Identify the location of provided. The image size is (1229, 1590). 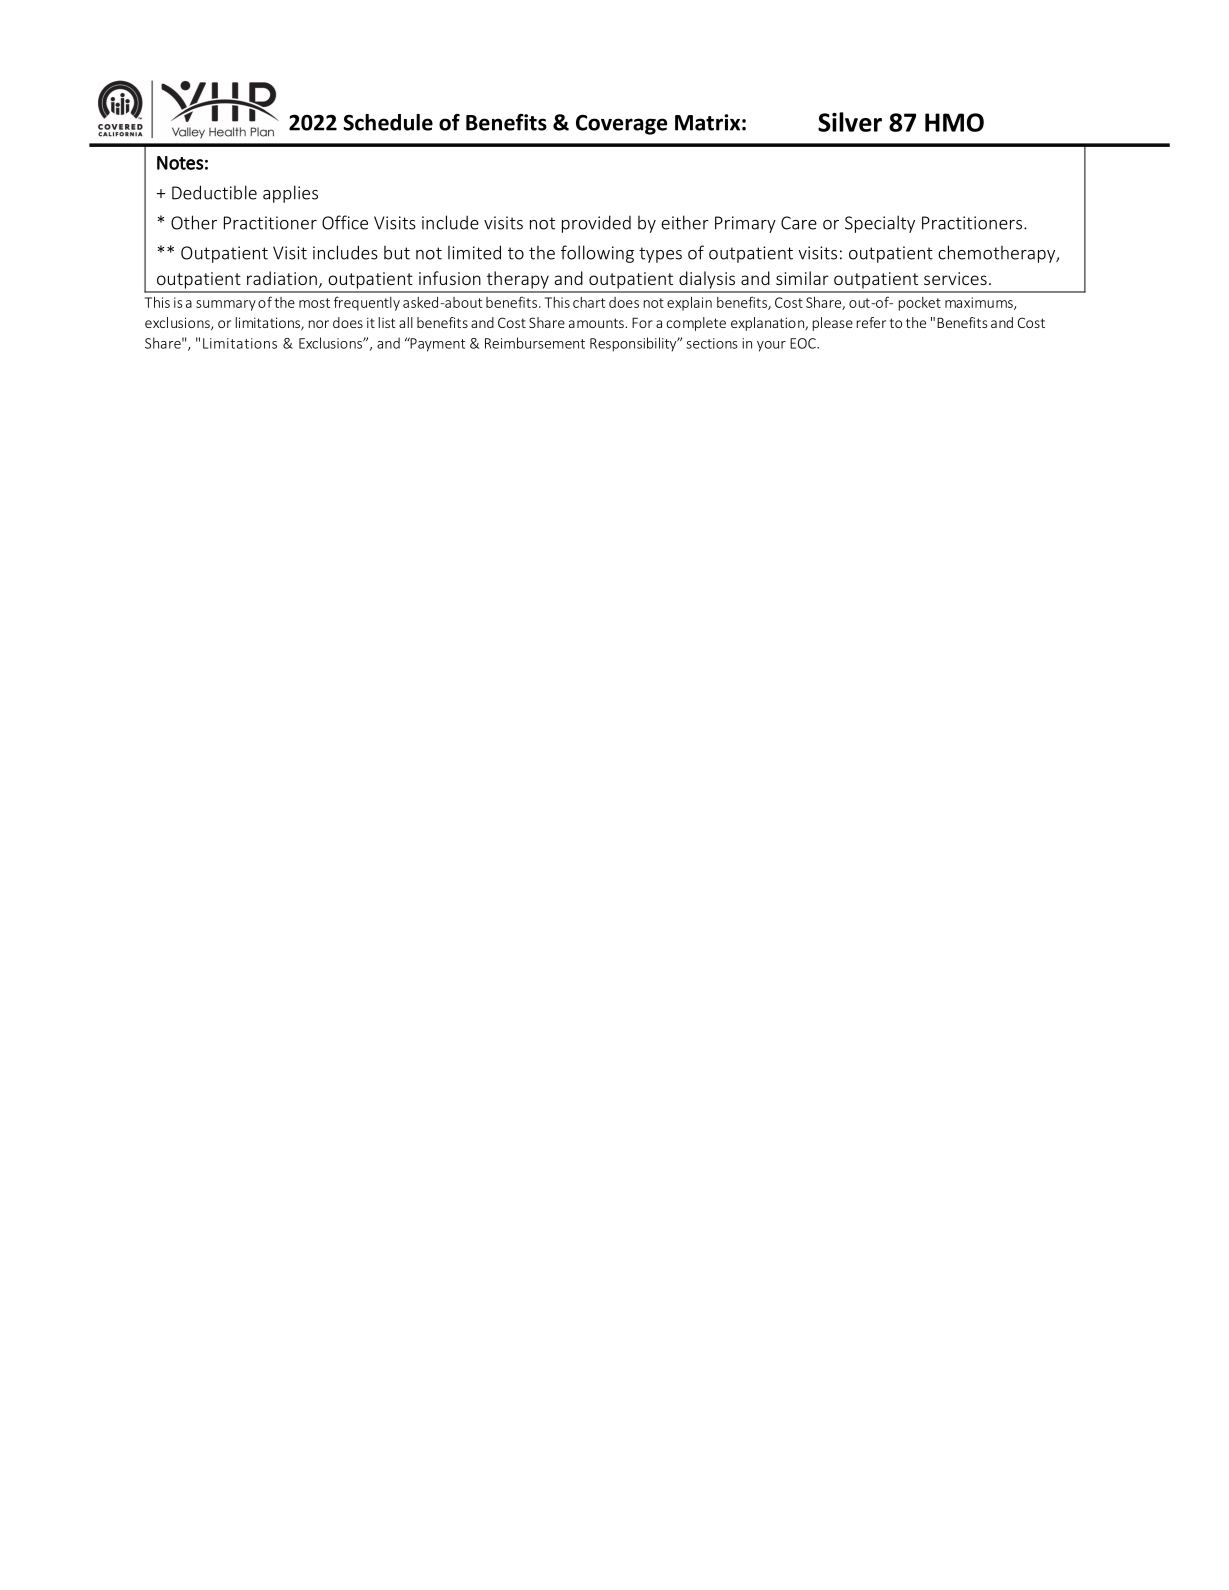
(596, 224).
